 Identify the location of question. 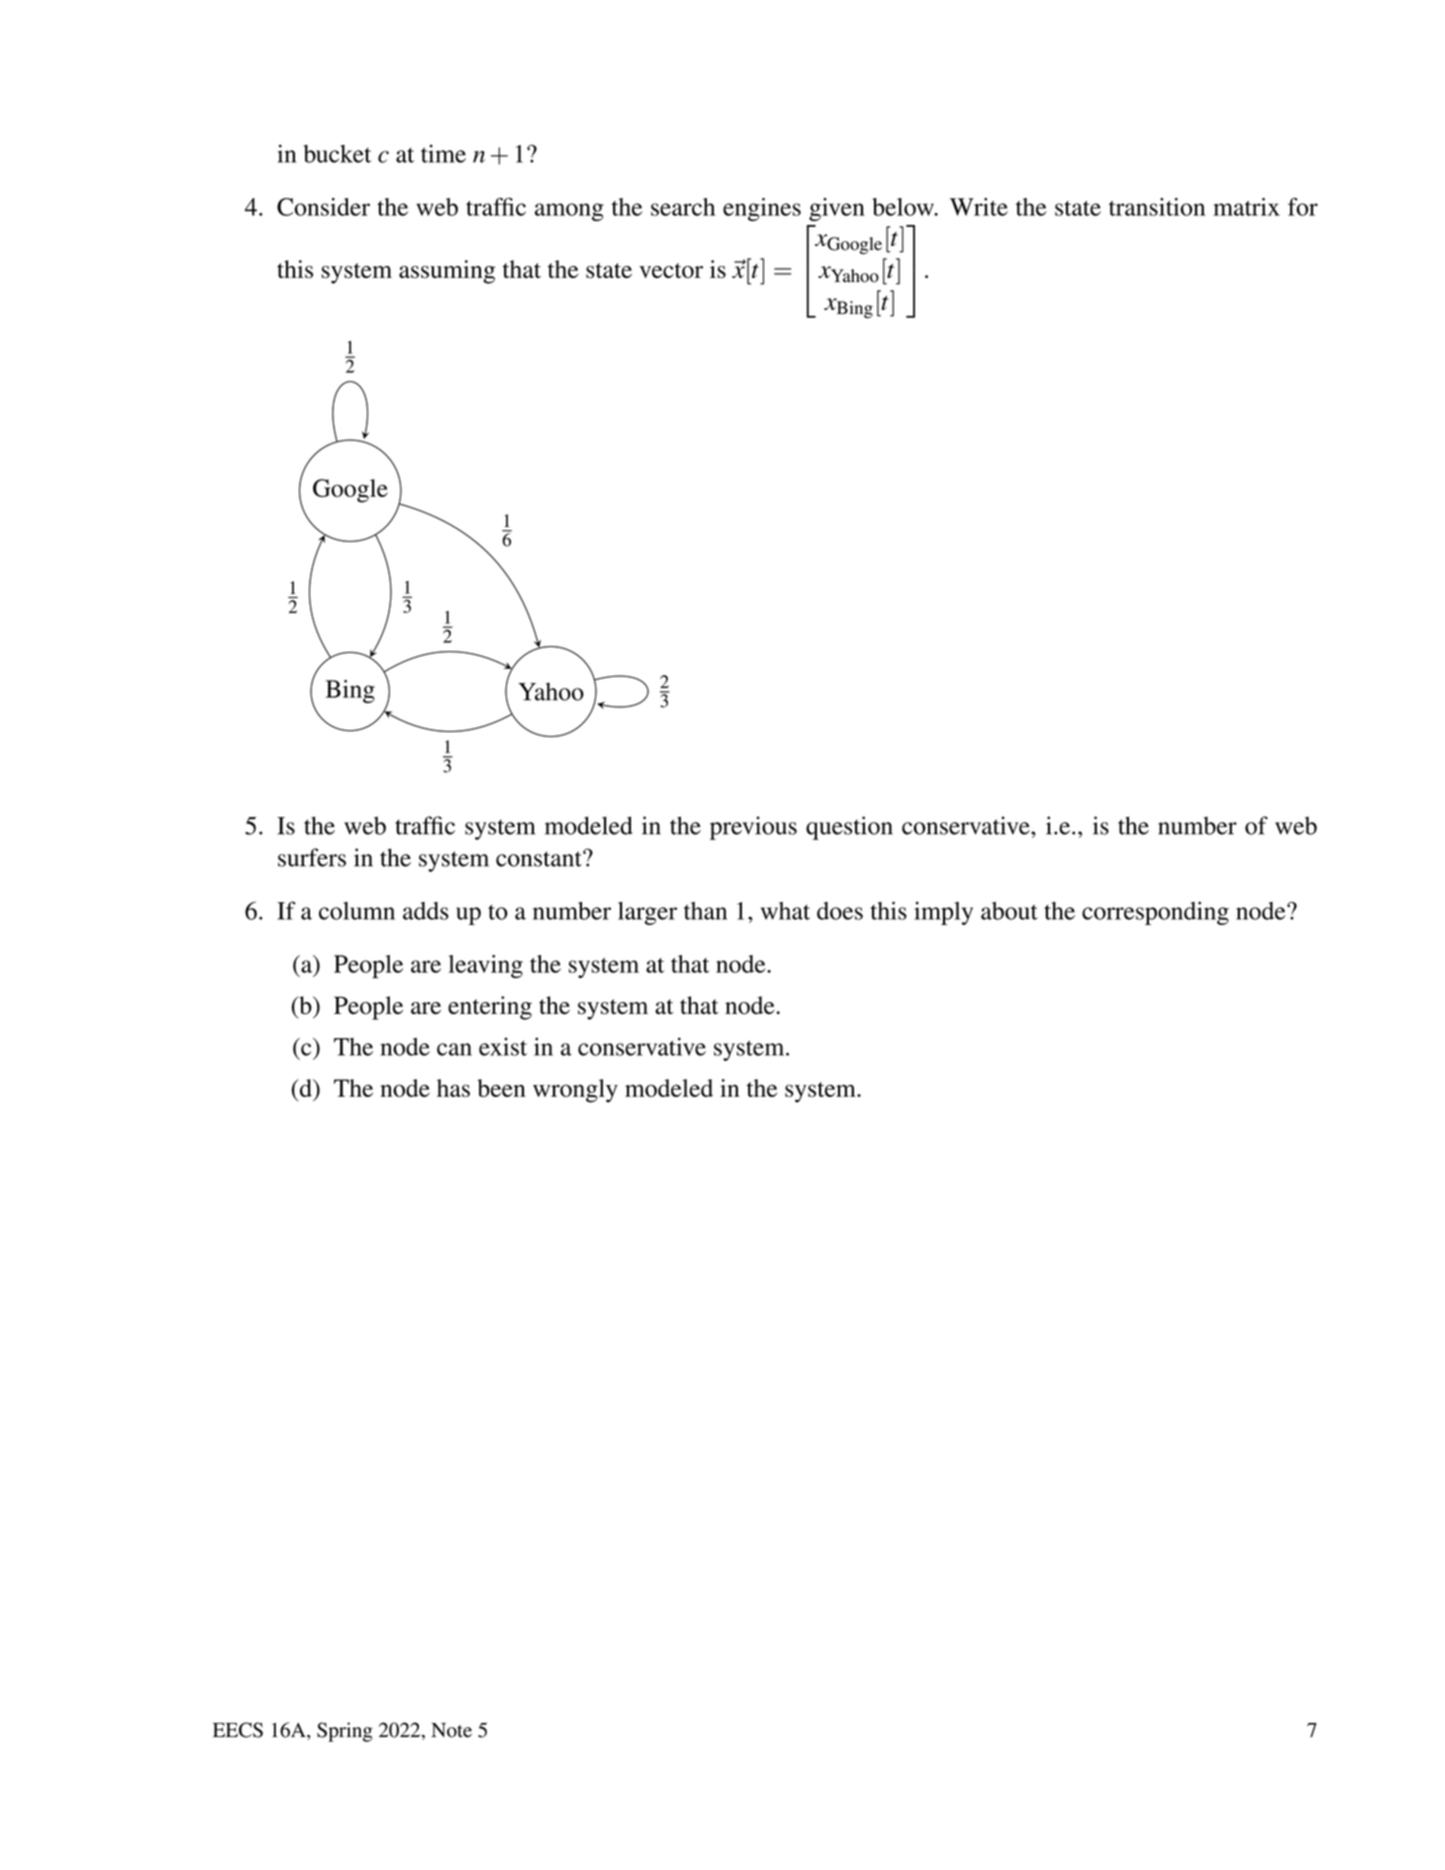
(849, 828).
